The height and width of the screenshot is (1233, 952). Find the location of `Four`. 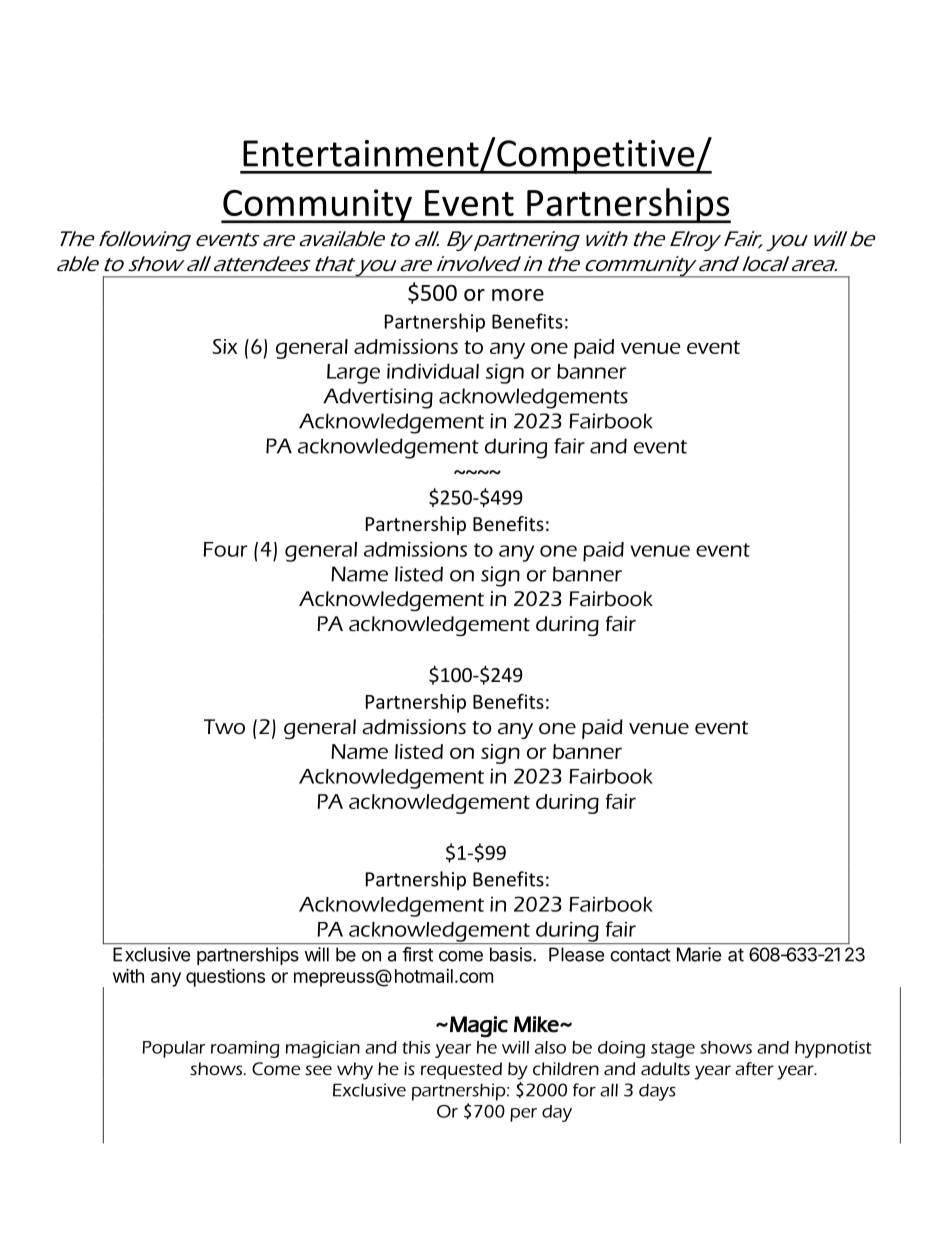

Four is located at coordinates (225, 549).
